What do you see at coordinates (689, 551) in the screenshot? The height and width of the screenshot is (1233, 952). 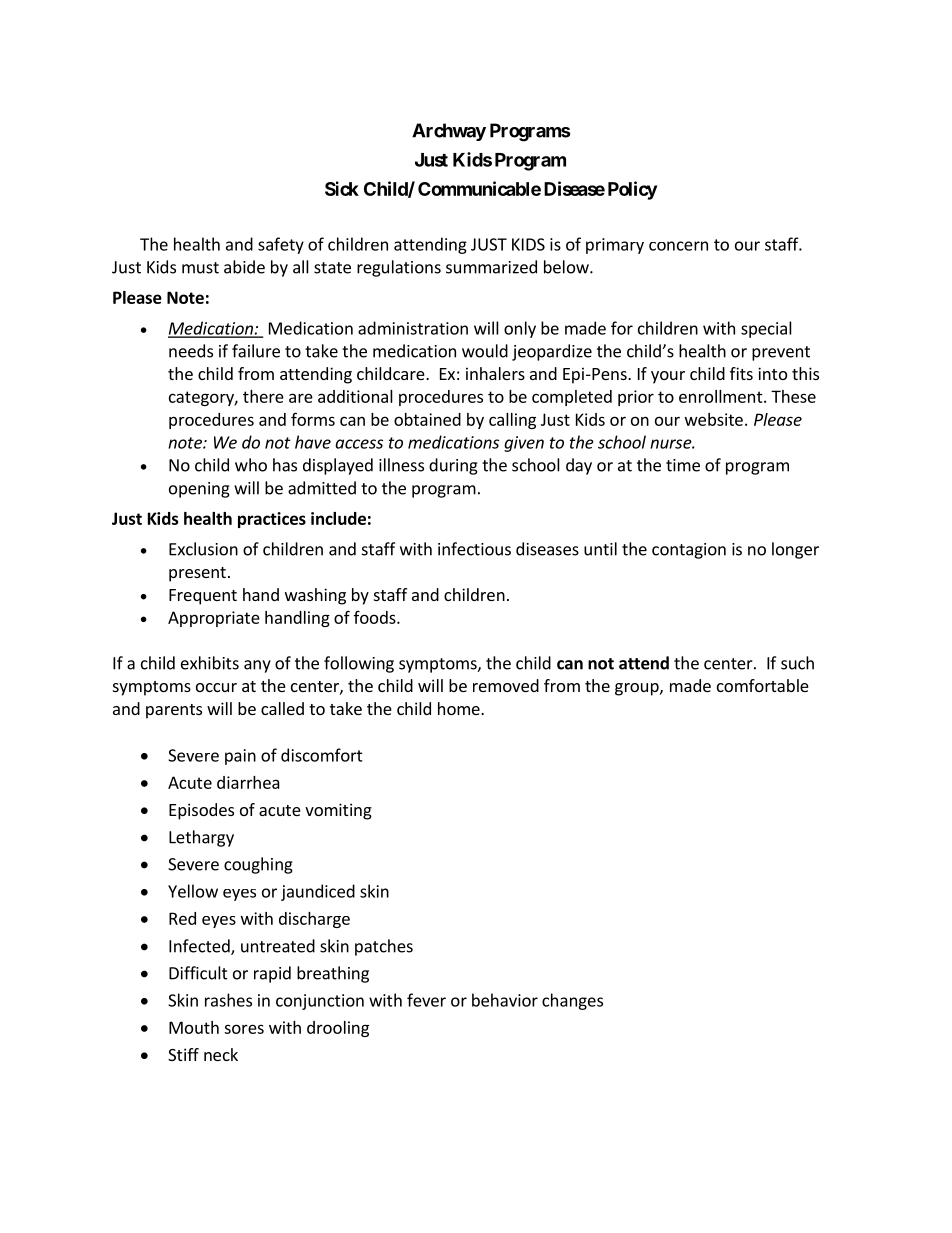 I see `contagion` at bounding box center [689, 551].
